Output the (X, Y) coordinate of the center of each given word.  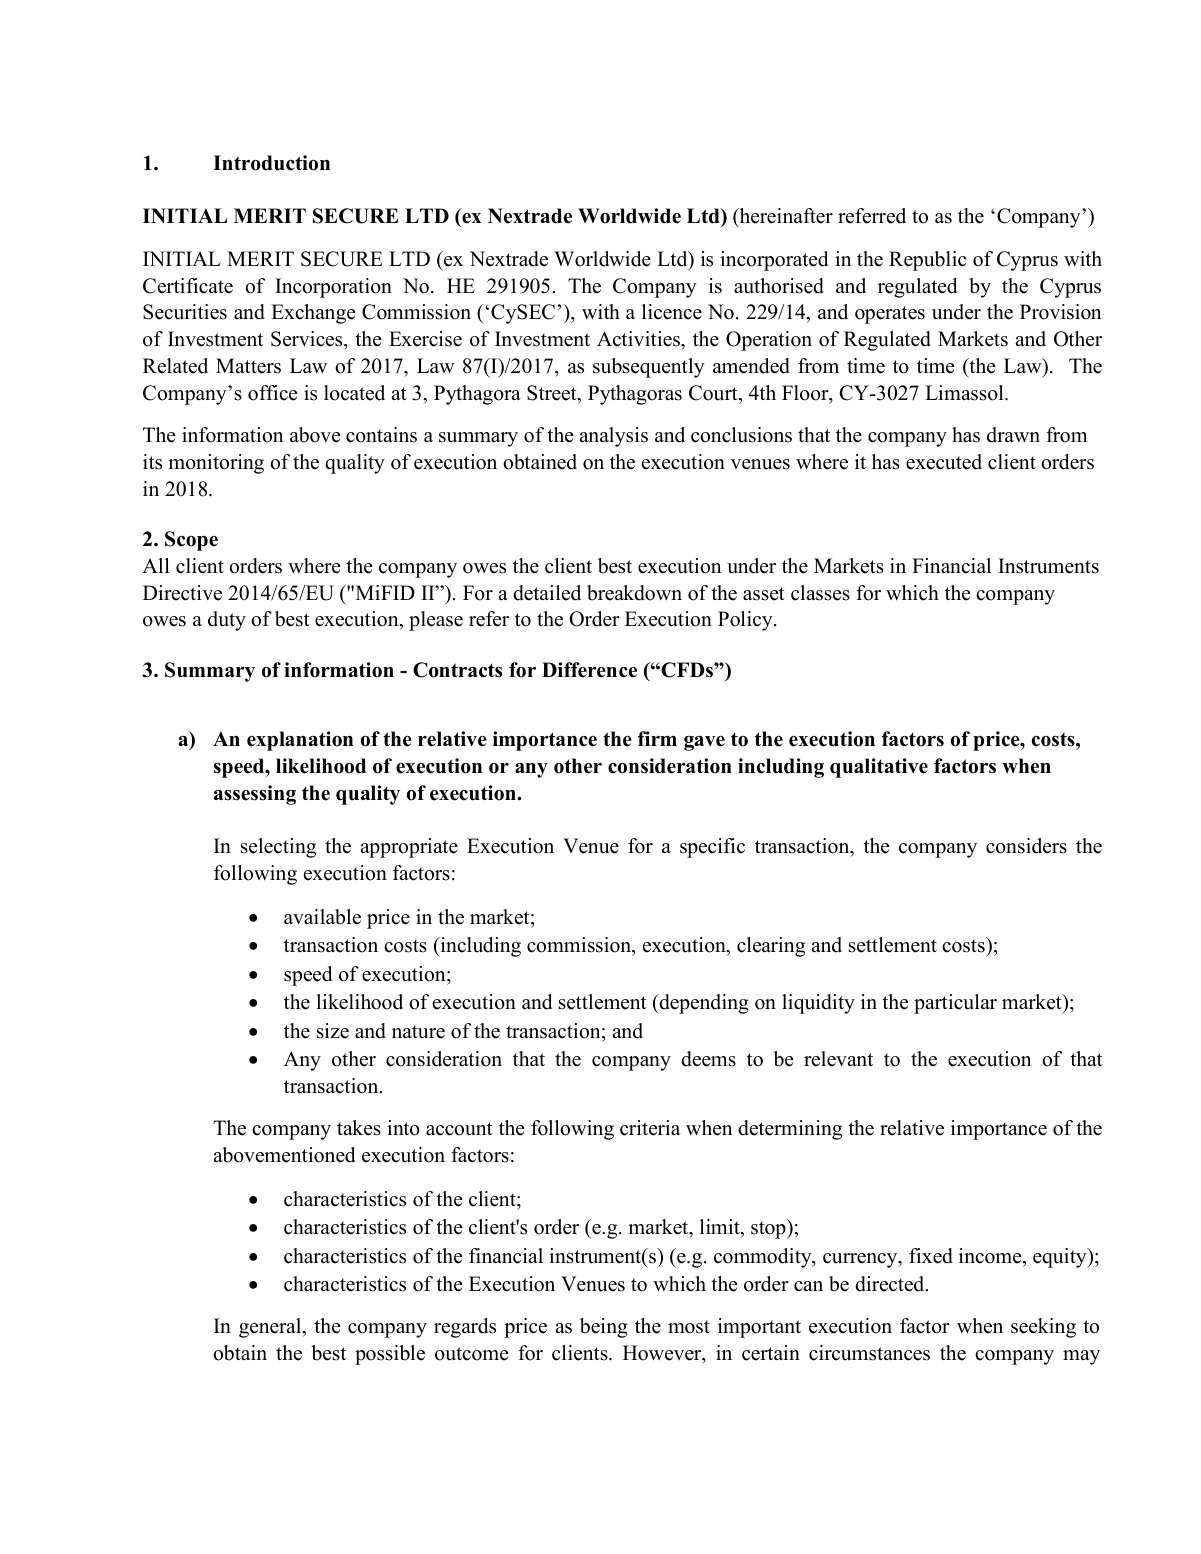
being (604, 1328)
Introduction (271, 163)
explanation (300, 741)
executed (944, 462)
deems (708, 1059)
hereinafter (785, 217)
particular (955, 1004)
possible (390, 1355)
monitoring (216, 464)
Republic (928, 261)
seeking (1043, 1328)
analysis (613, 437)
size (333, 1031)
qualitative (879, 768)
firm (657, 738)
